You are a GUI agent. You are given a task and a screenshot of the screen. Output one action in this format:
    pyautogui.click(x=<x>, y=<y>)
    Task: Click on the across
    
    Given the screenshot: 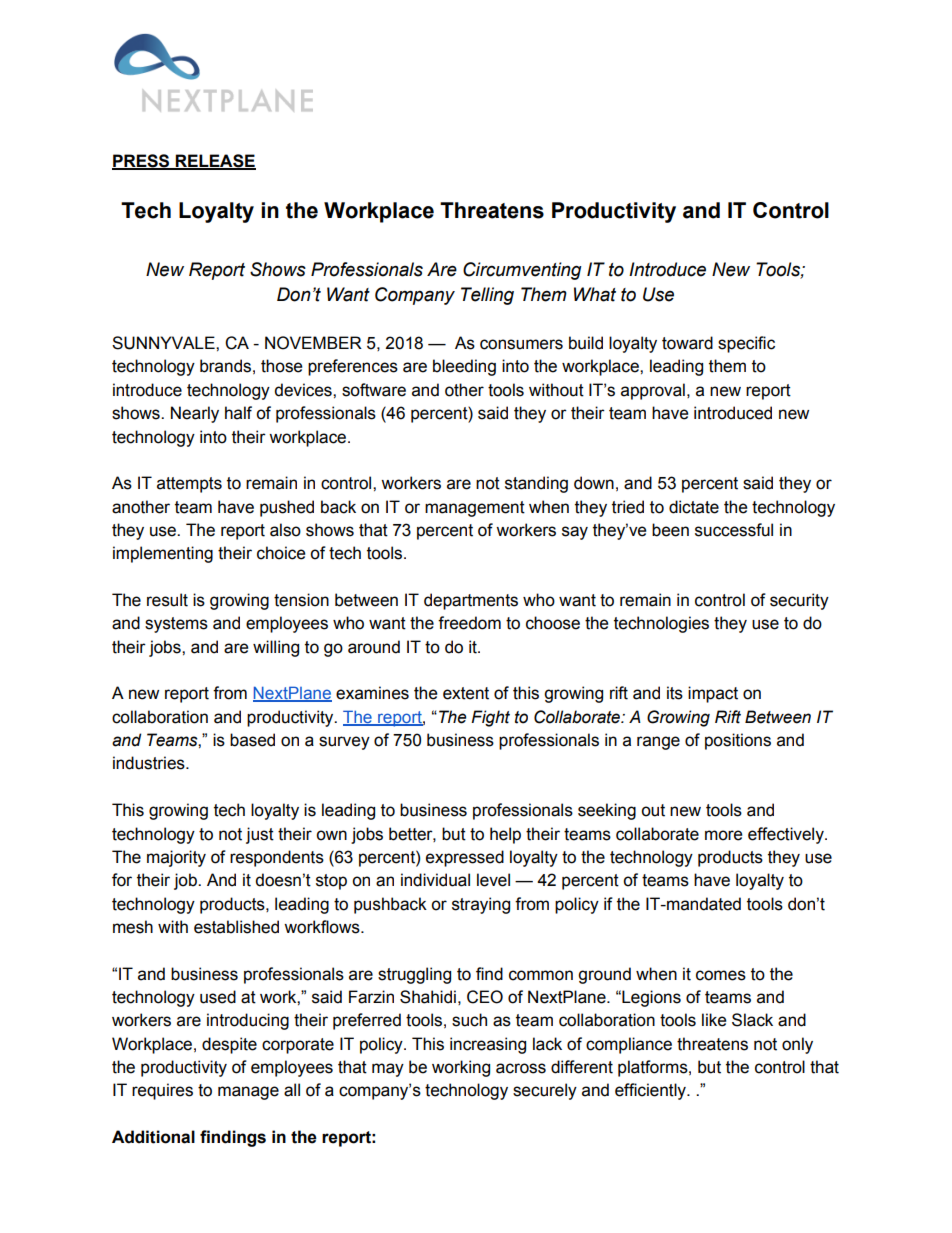 What is the action you would take?
    pyautogui.click(x=521, y=1068)
